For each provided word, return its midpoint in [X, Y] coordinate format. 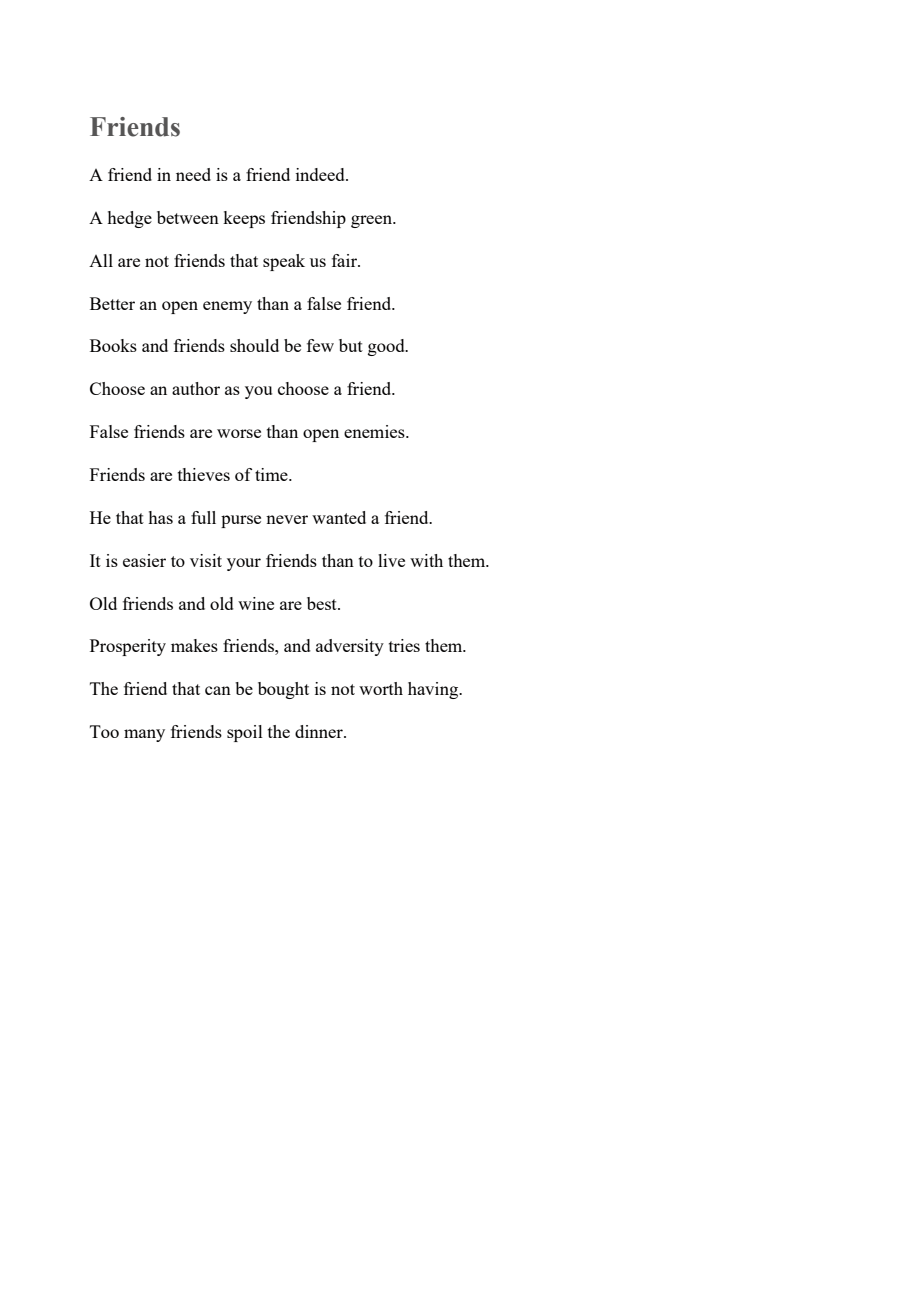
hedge [130, 219]
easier [144, 560]
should [254, 345]
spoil [245, 733]
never [287, 519]
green [373, 221]
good [387, 347]
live [391, 560]
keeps [244, 219]
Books [113, 345]
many [144, 735]
